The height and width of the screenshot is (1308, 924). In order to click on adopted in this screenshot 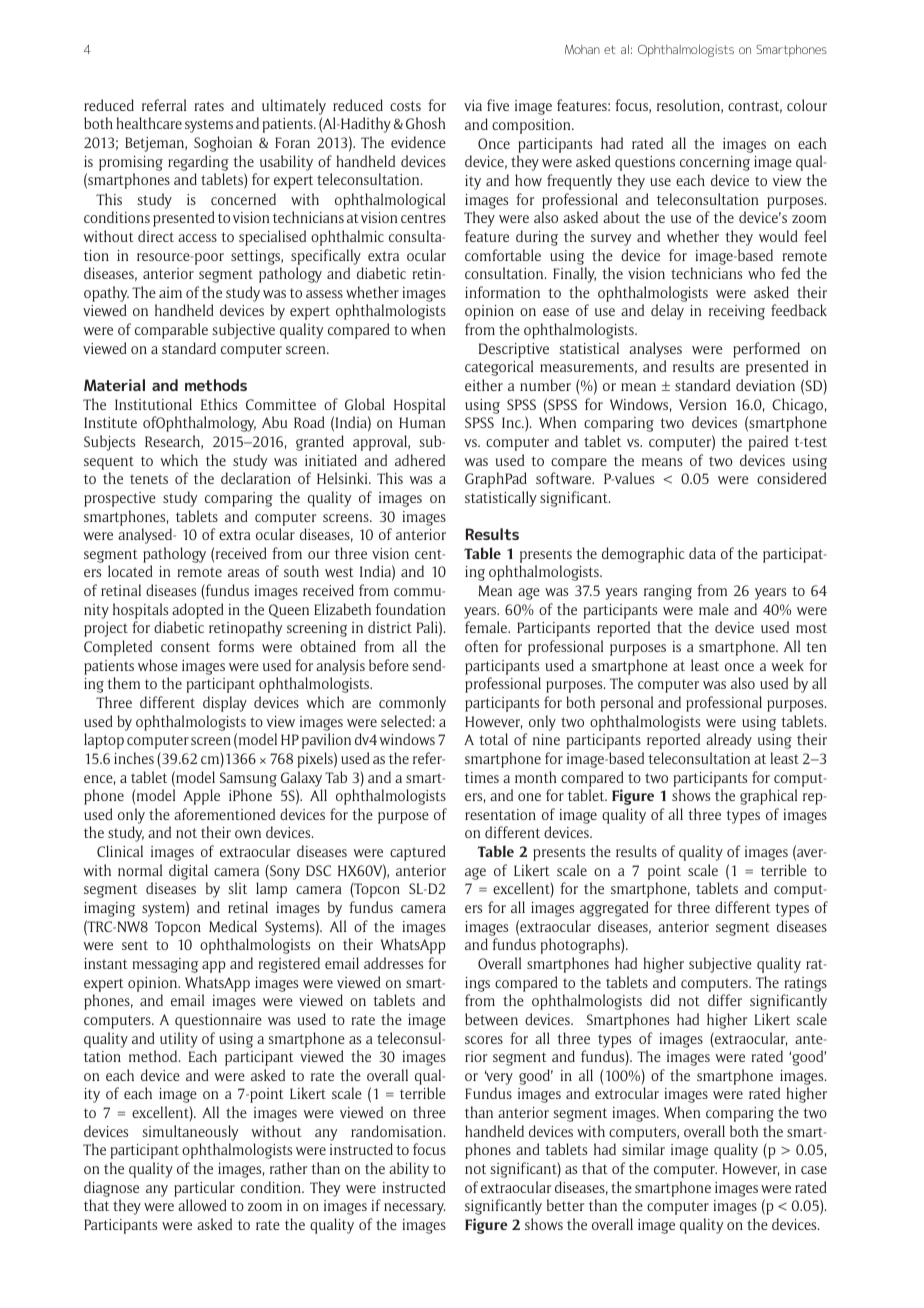, I will do `click(198, 611)`.
